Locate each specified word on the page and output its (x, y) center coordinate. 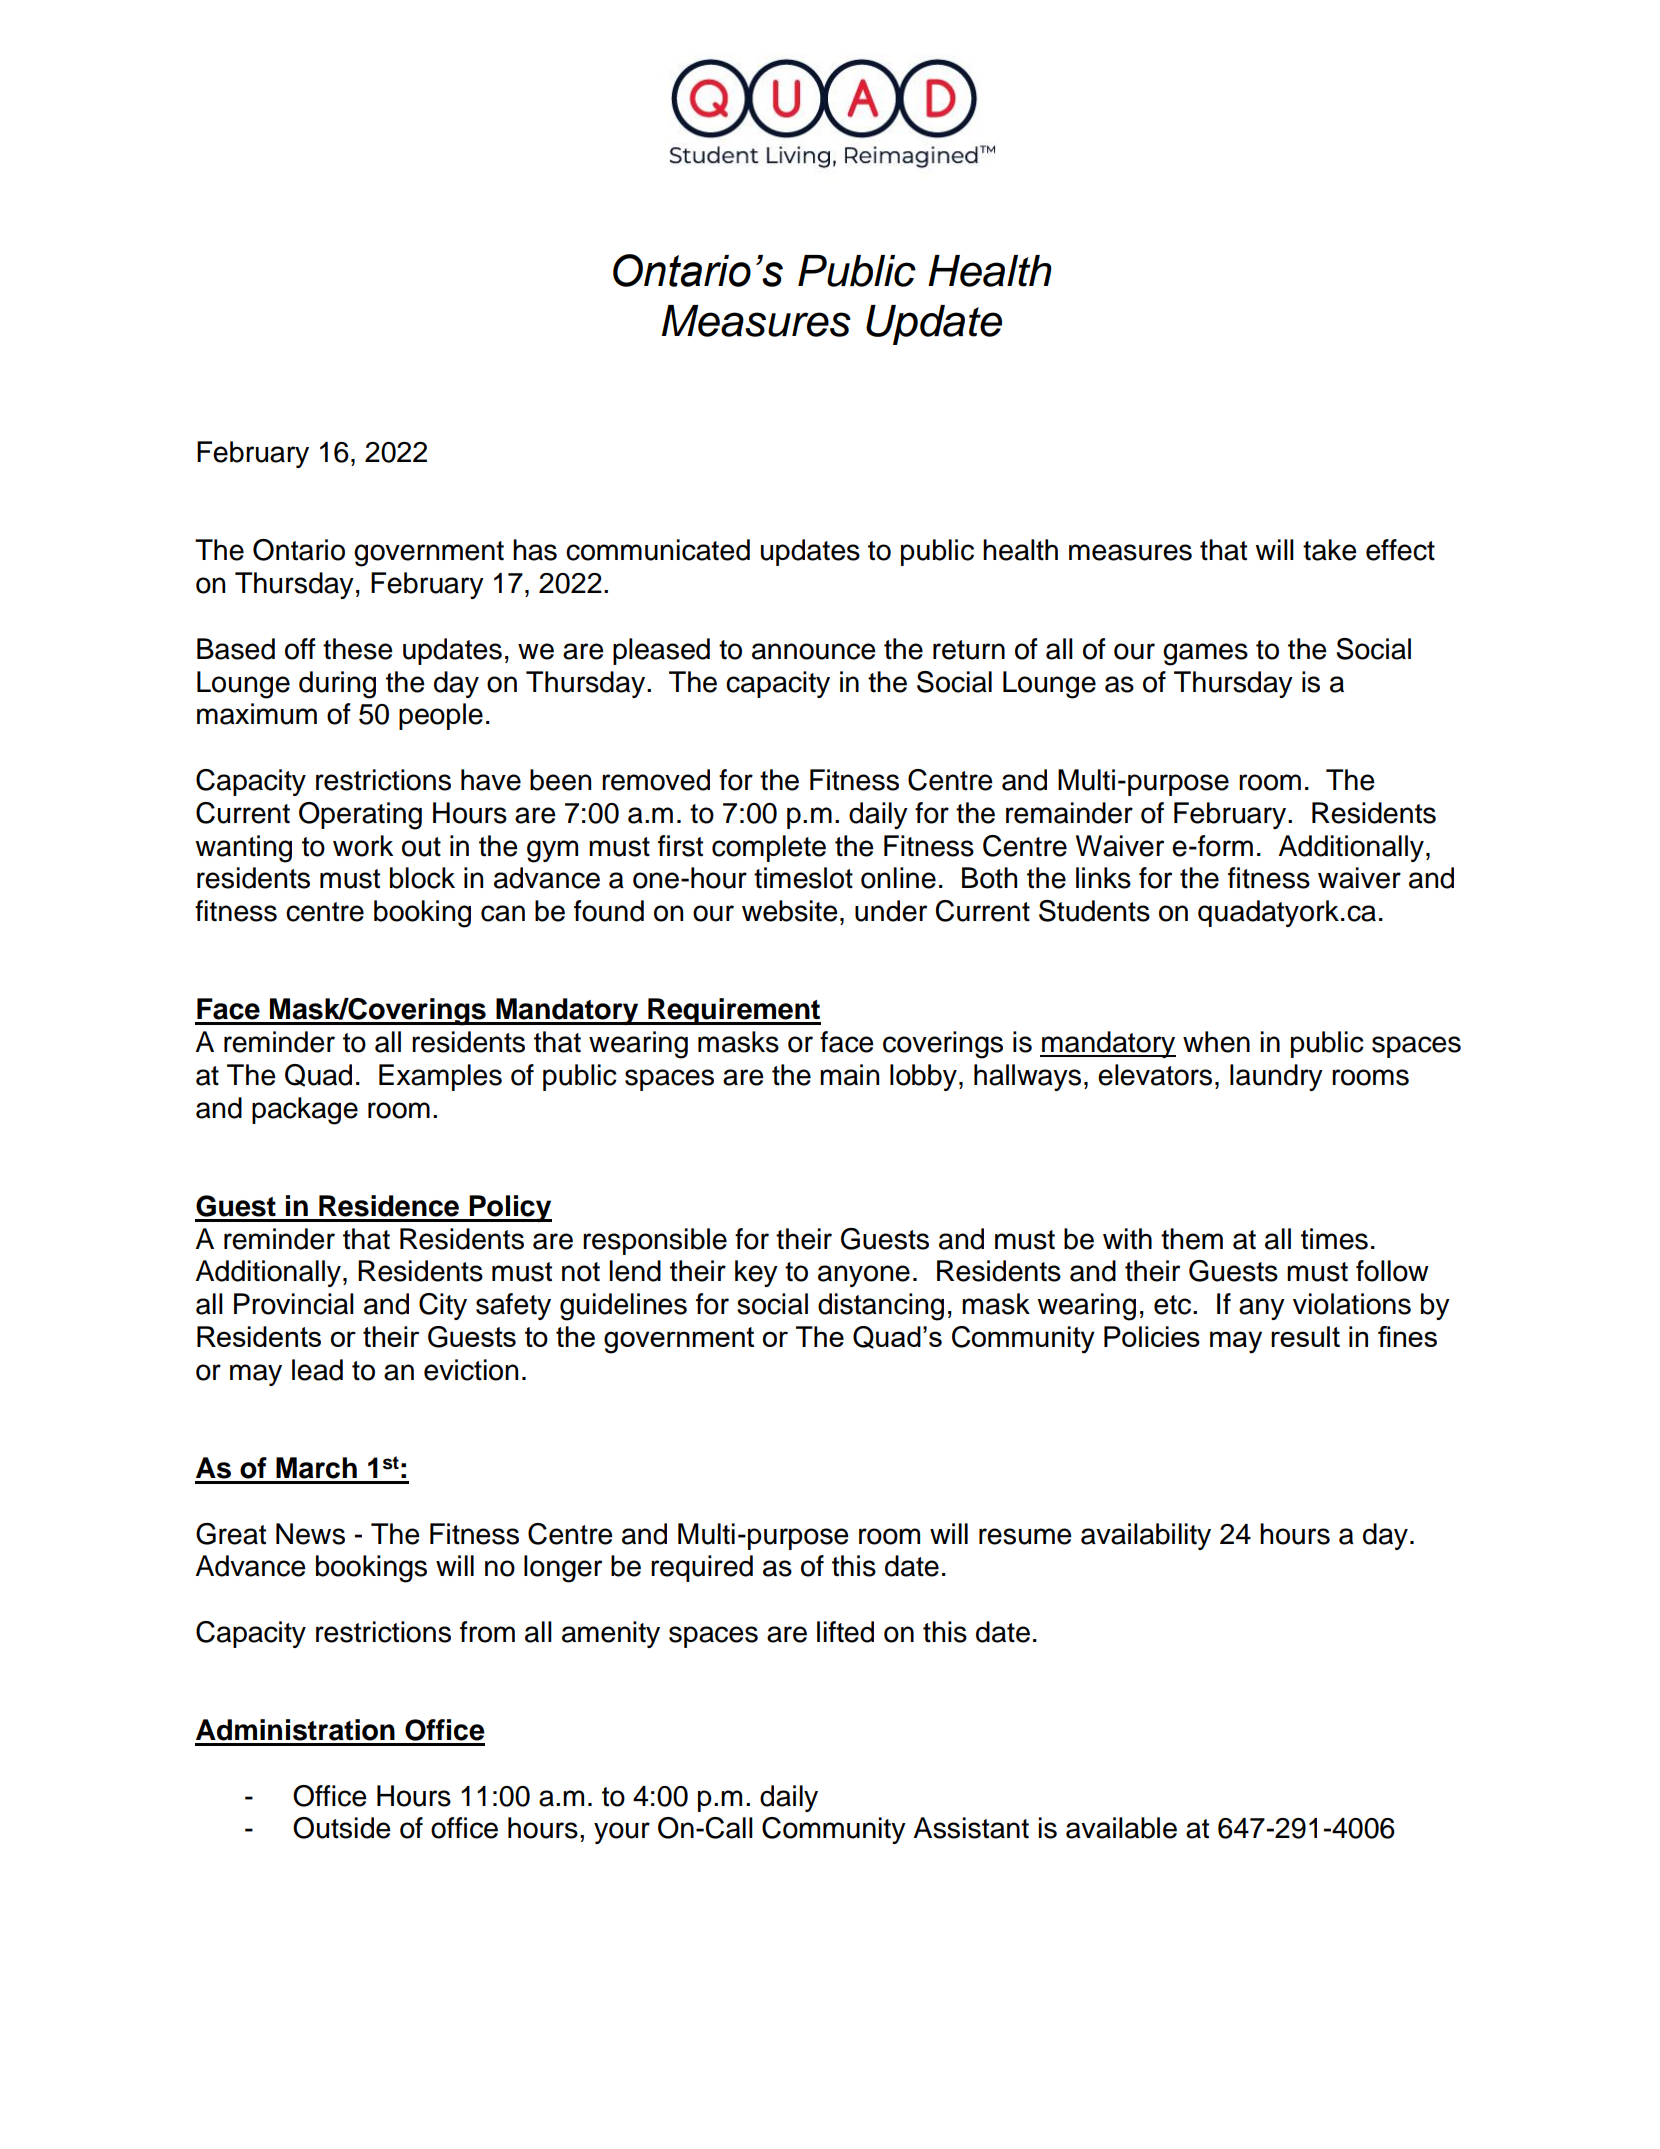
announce (814, 651)
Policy (509, 1208)
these (358, 649)
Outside (342, 1828)
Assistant (971, 1828)
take (1330, 550)
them (1192, 1239)
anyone (864, 1276)
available (1121, 1828)
